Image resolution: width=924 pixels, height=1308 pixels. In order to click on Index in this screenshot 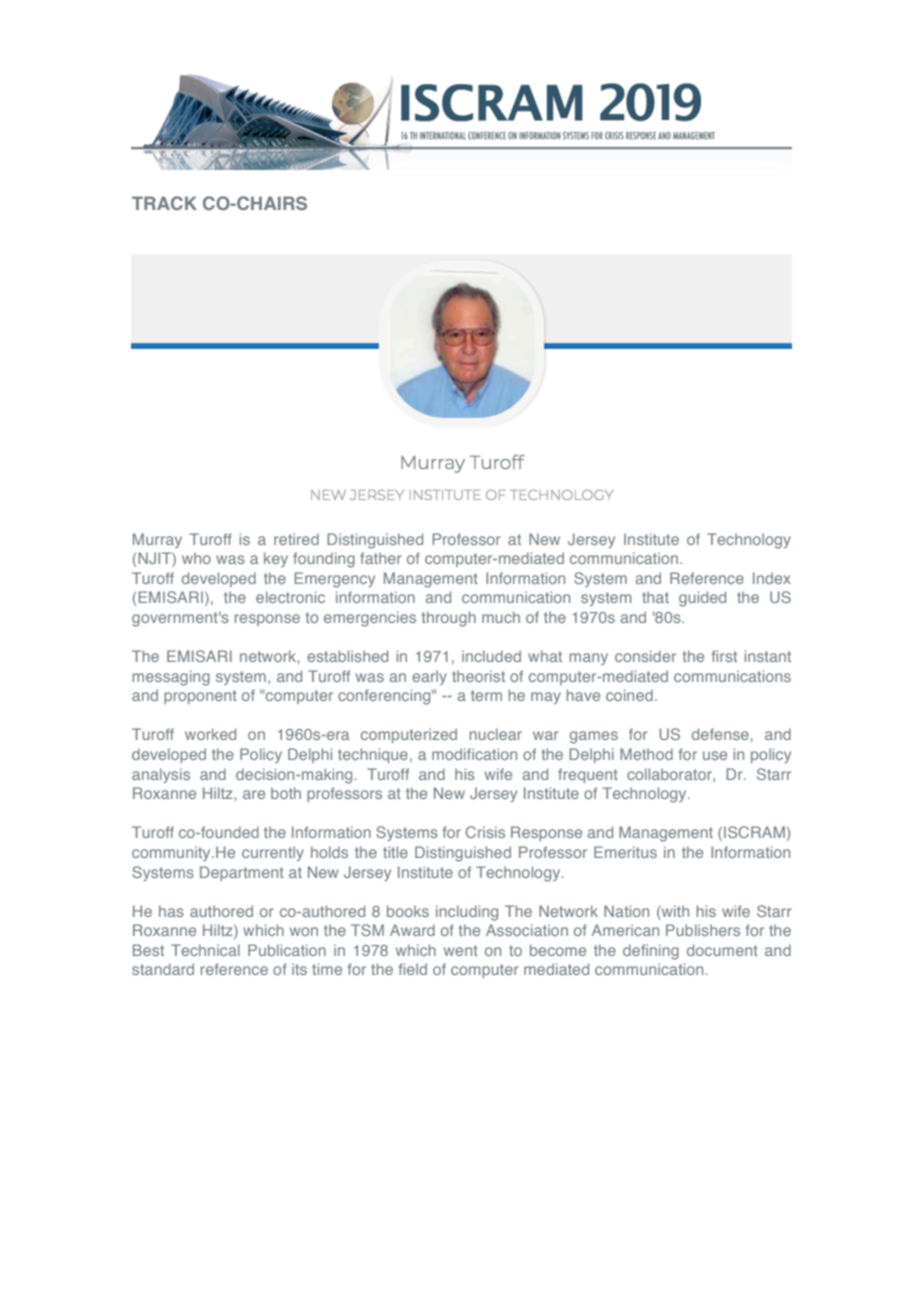, I will do `click(772, 578)`.
